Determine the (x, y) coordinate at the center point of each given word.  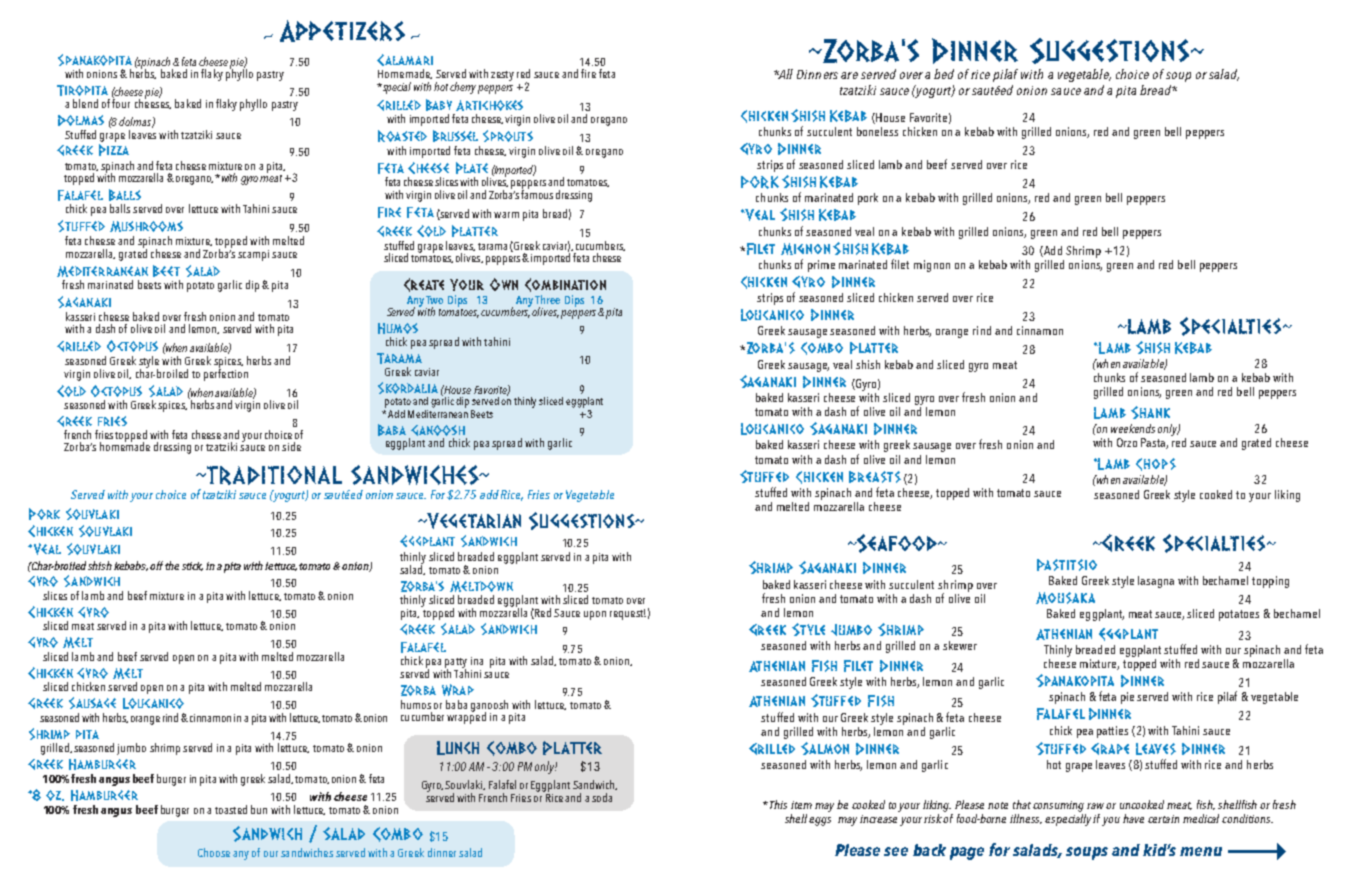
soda (602, 797)
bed (944, 74)
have (1133, 818)
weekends (1133, 428)
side (291, 446)
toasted (231, 809)
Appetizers (342, 31)
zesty (502, 76)
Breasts (875, 477)
